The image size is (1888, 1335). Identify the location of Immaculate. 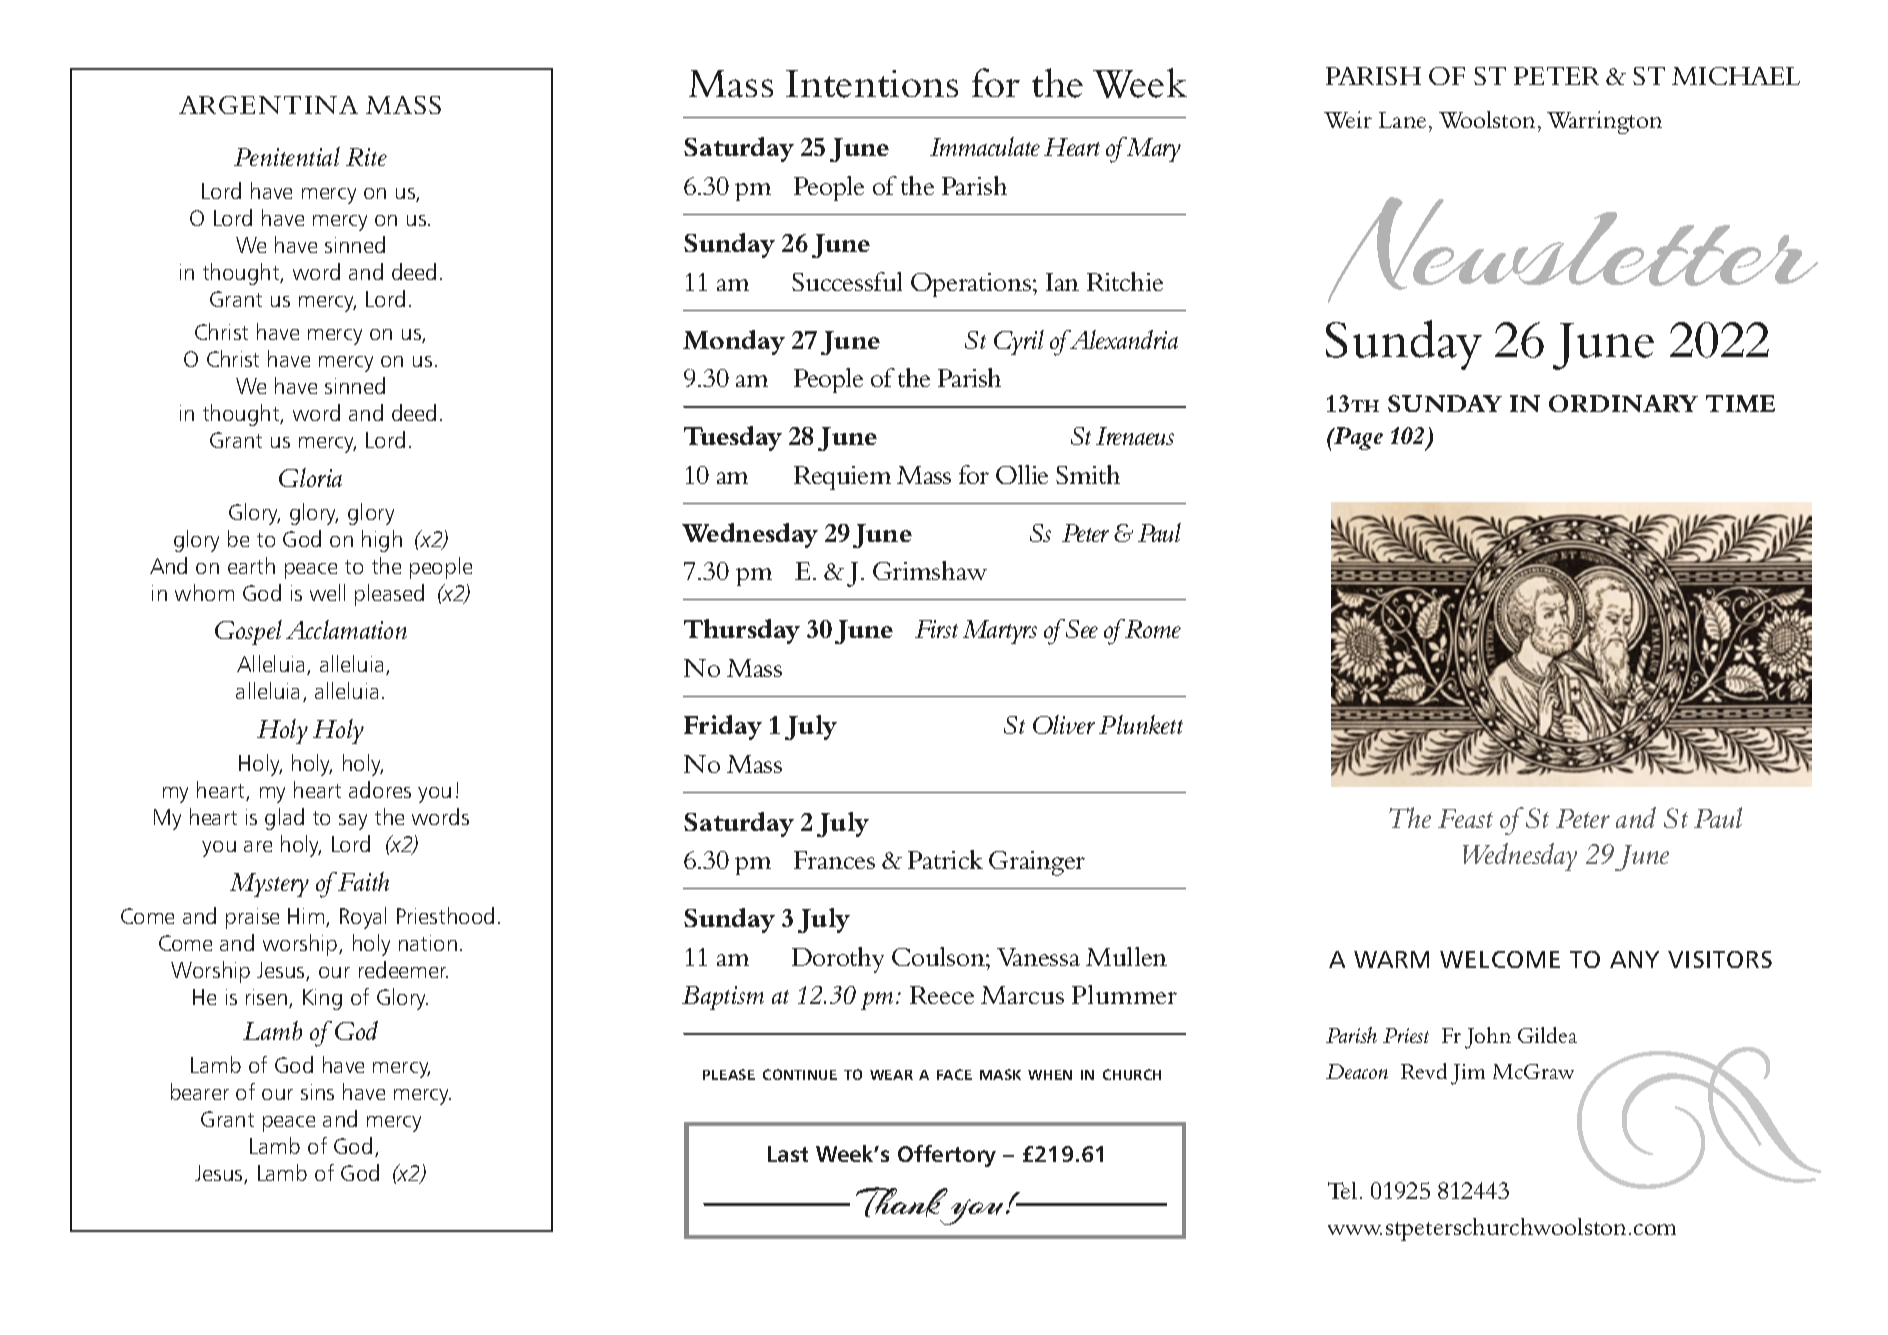
(985, 146).
